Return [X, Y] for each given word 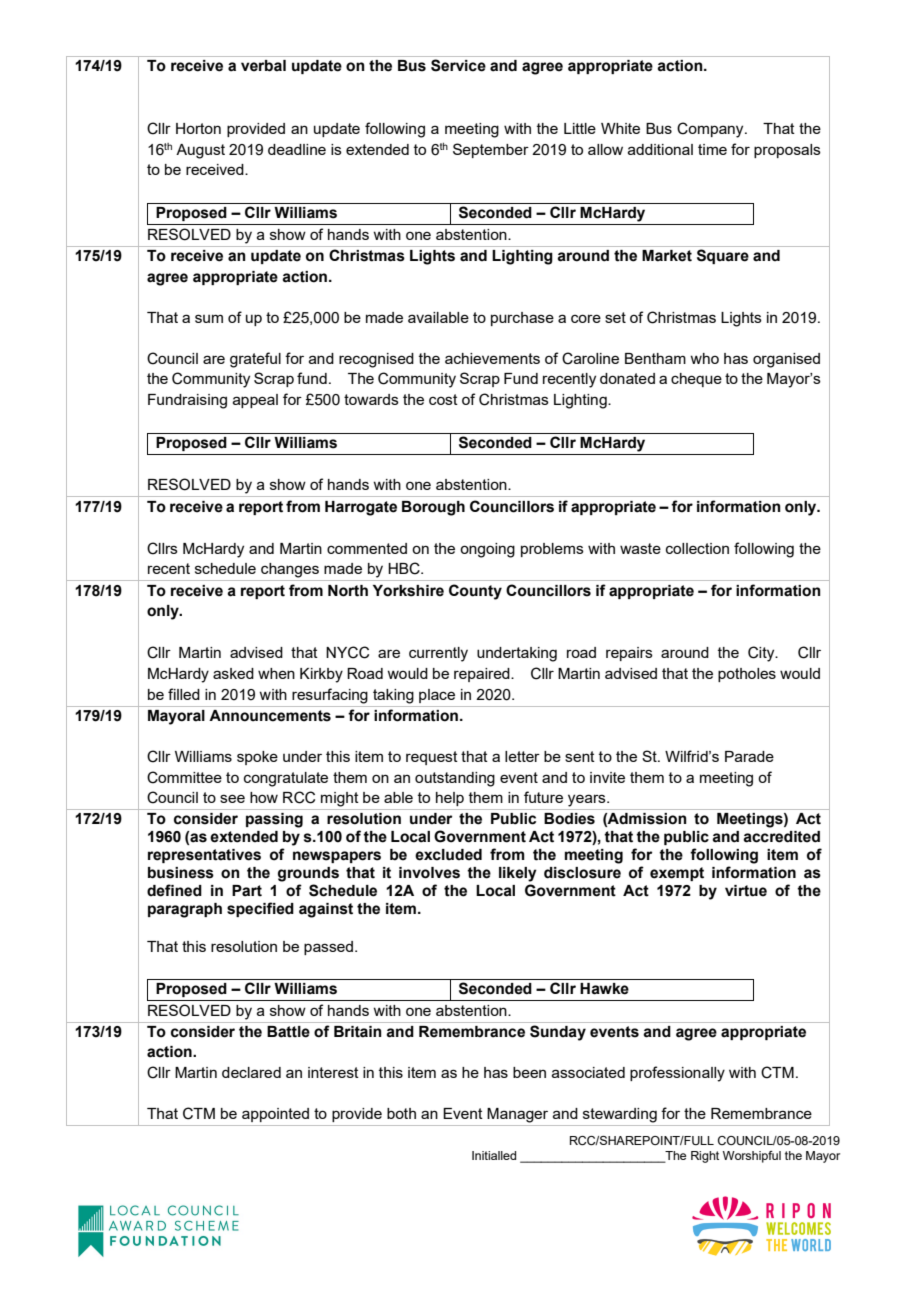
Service [458, 65]
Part [247, 891]
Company [711, 130]
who [704, 358]
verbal [263, 66]
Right [705, 1157]
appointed [275, 1115]
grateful [255, 360]
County [475, 592]
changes [290, 570]
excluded [448, 855]
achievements [492, 358]
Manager [517, 1115]
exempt [677, 874]
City [762, 654]
